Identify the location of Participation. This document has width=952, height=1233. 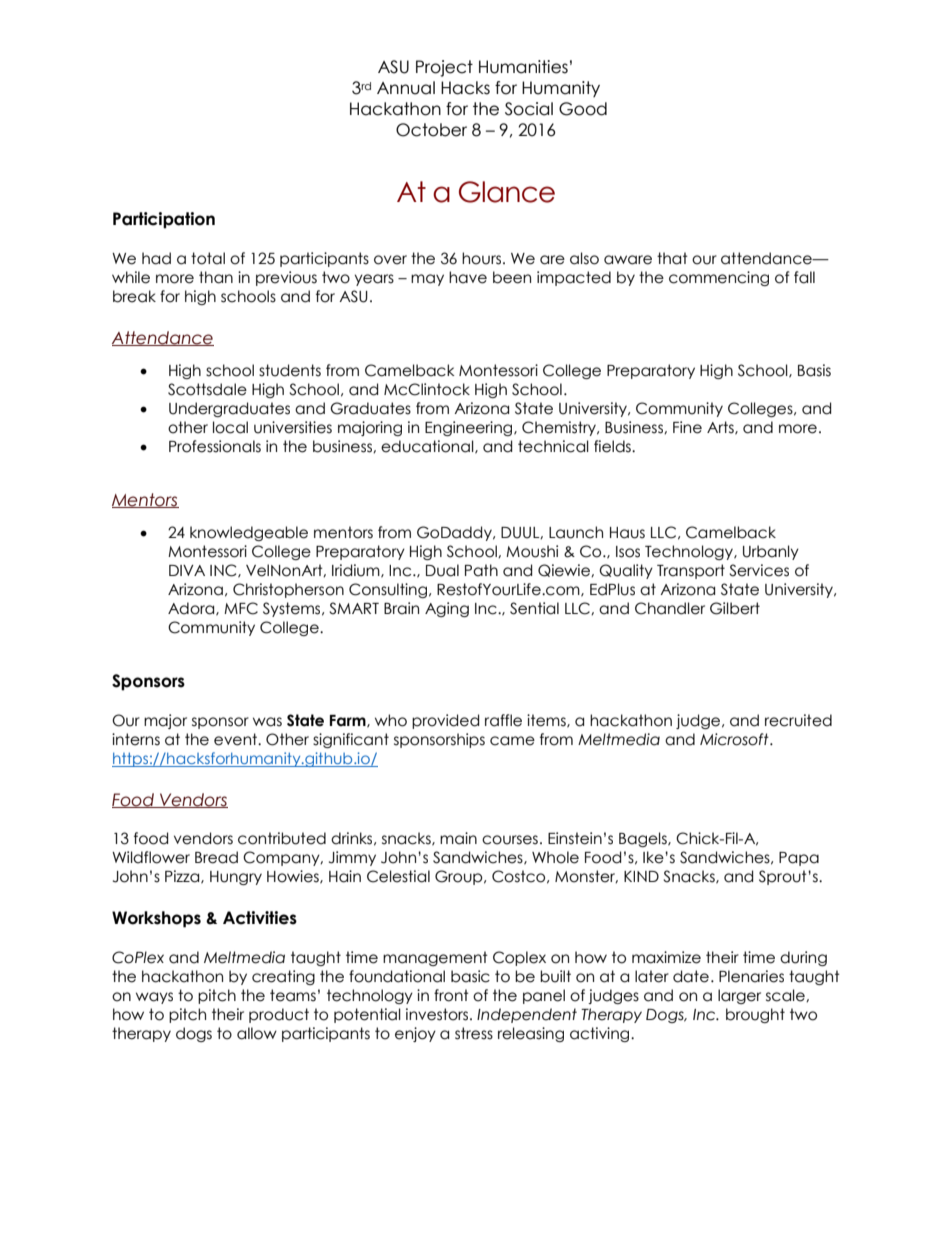
(164, 220).
